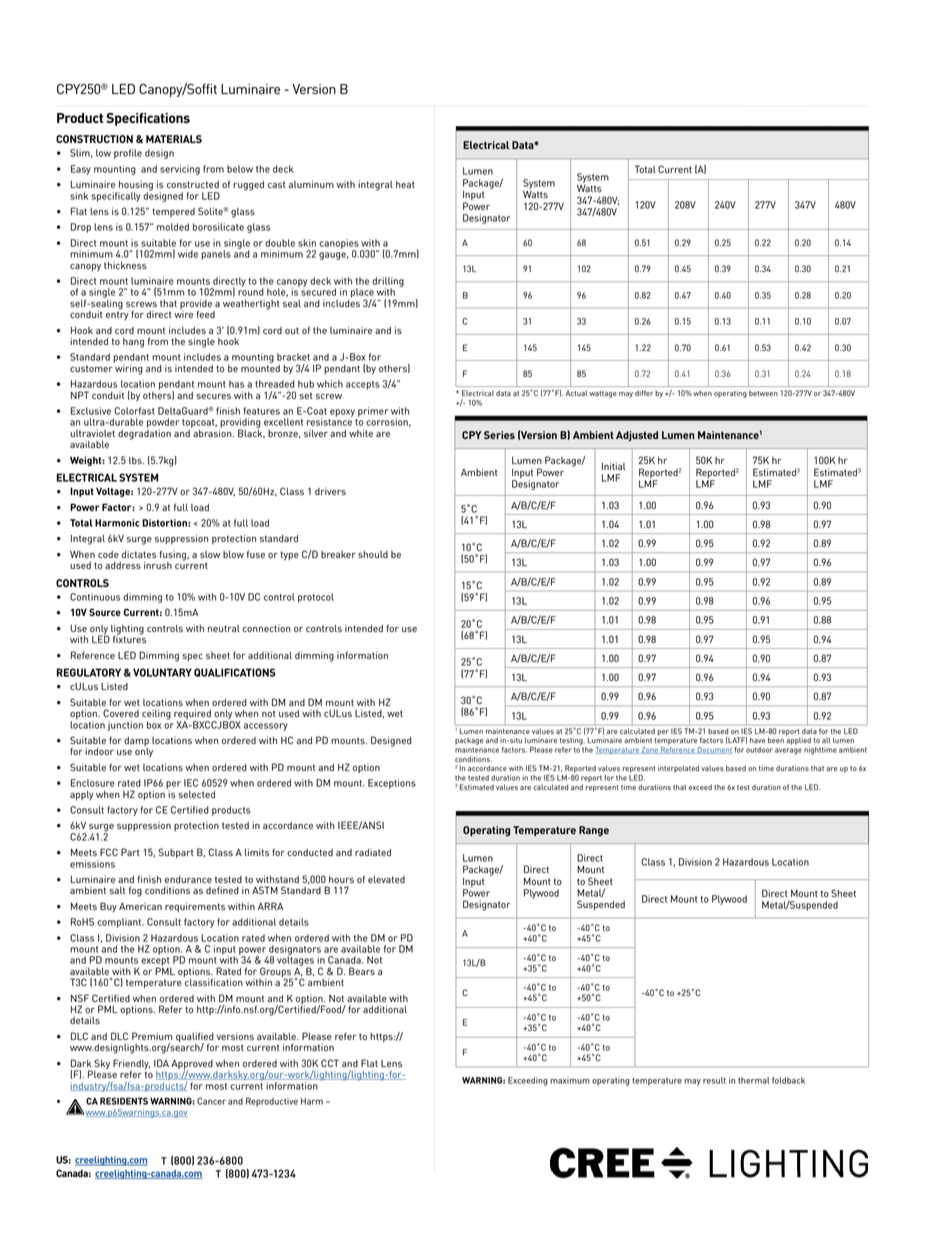 Image resolution: width=952 pixels, height=1233 pixels. Describe the element at coordinates (161, 1063) in the screenshot. I see `IDA` at that location.
